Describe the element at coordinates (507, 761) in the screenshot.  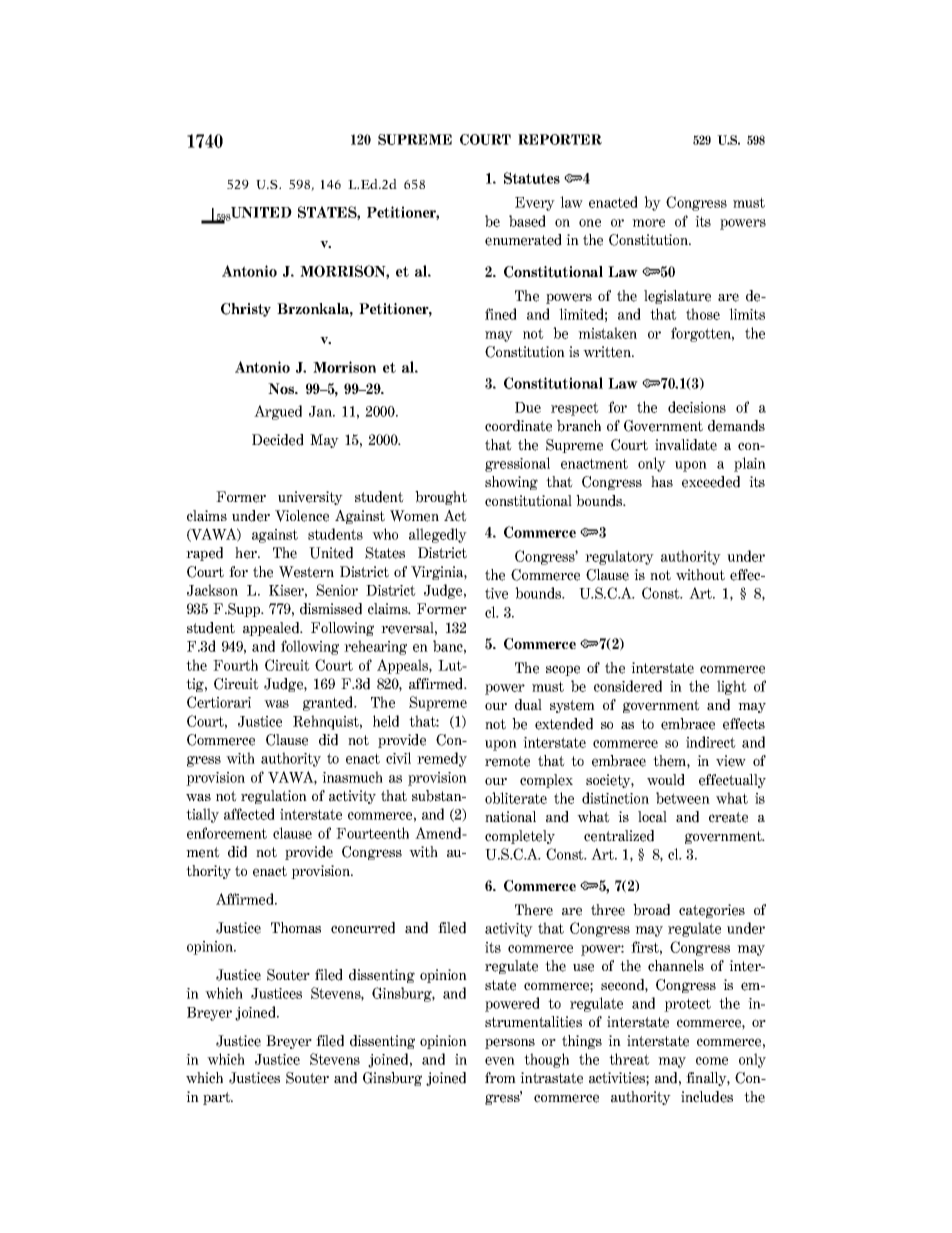
I see `remote` at that location.
